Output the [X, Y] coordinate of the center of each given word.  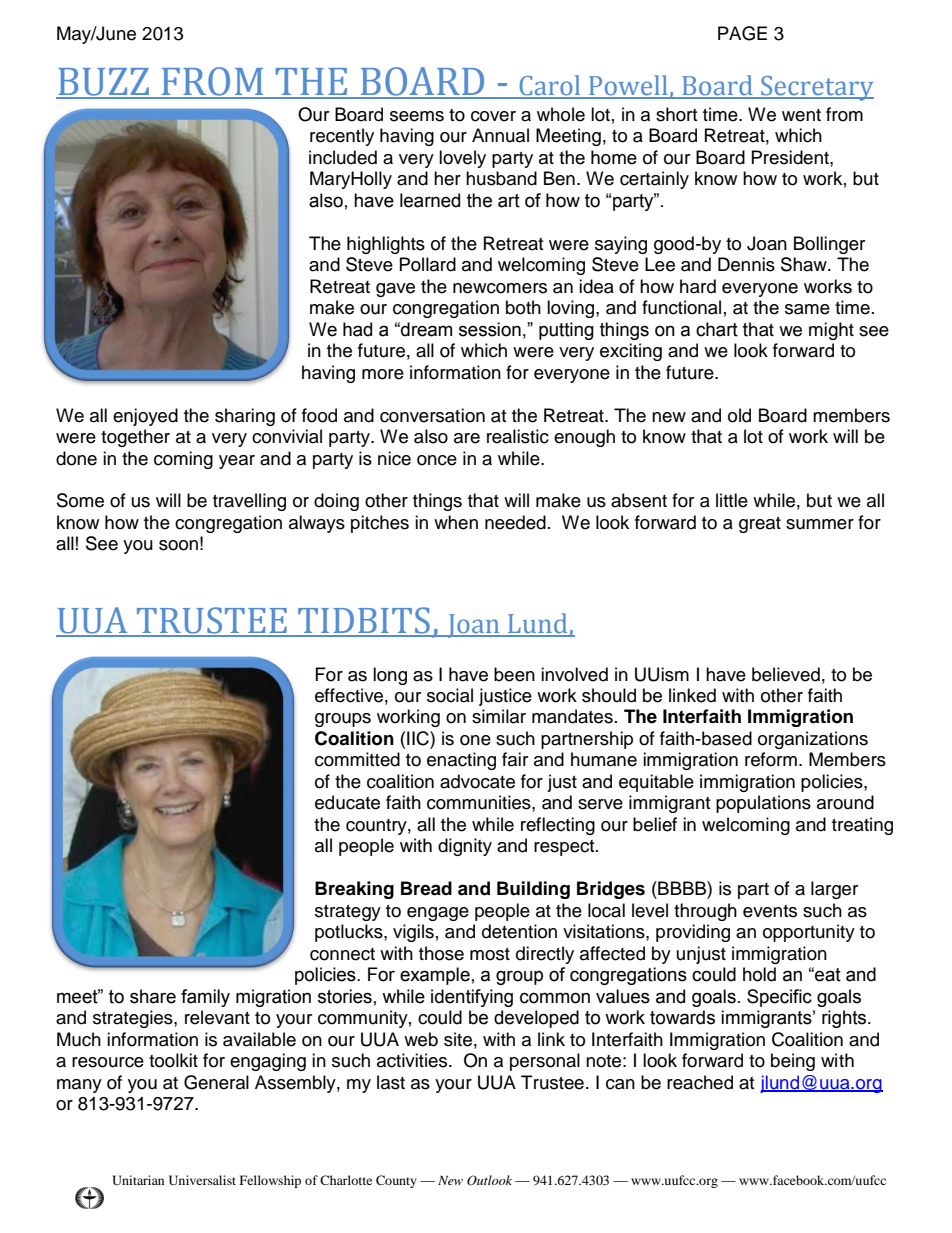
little [732, 500]
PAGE [742, 33]
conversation [432, 415]
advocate [477, 781]
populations [763, 804]
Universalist [202, 1180]
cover [493, 116]
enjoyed [145, 417]
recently [342, 137]
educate [347, 802]
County [396, 1181]
